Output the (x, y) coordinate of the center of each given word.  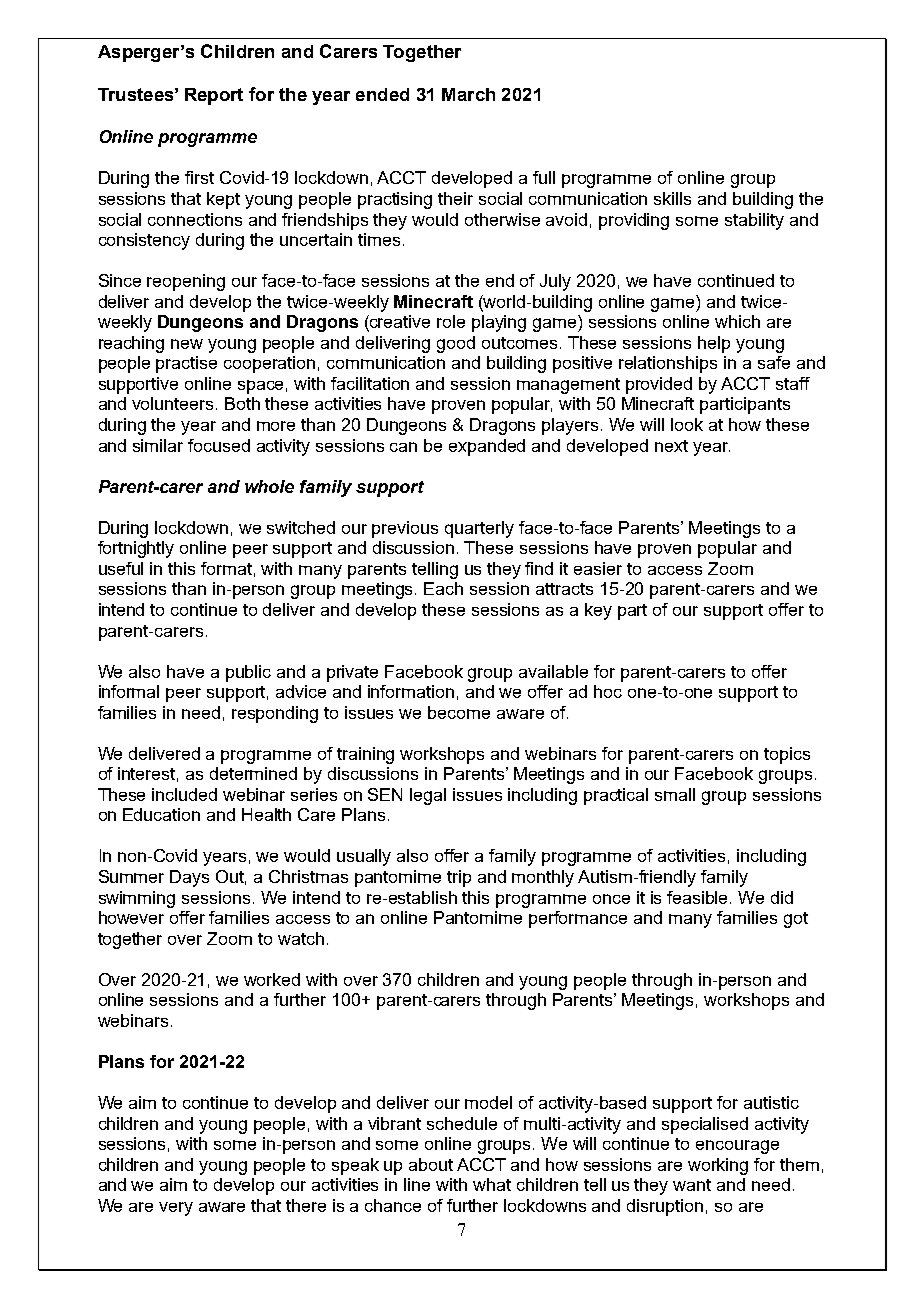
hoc (608, 691)
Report (214, 96)
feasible (699, 897)
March (468, 94)
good (456, 344)
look (687, 424)
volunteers (174, 403)
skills (672, 198)
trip (459, 878)
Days (189, 878)
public (248, 673)
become (459, 712)
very (176, 1209)
